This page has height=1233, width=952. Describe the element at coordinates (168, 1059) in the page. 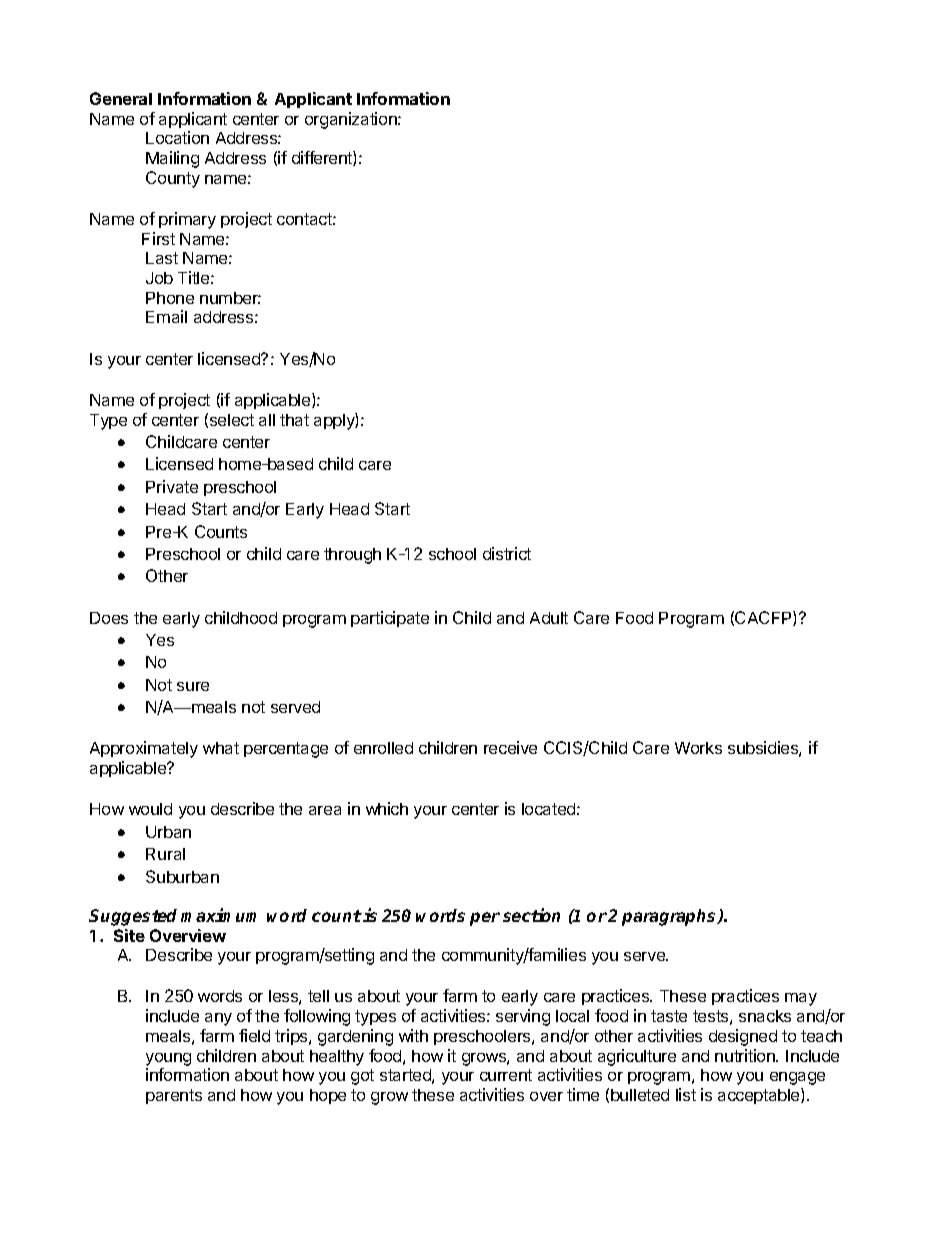

I see `young` at that location.
